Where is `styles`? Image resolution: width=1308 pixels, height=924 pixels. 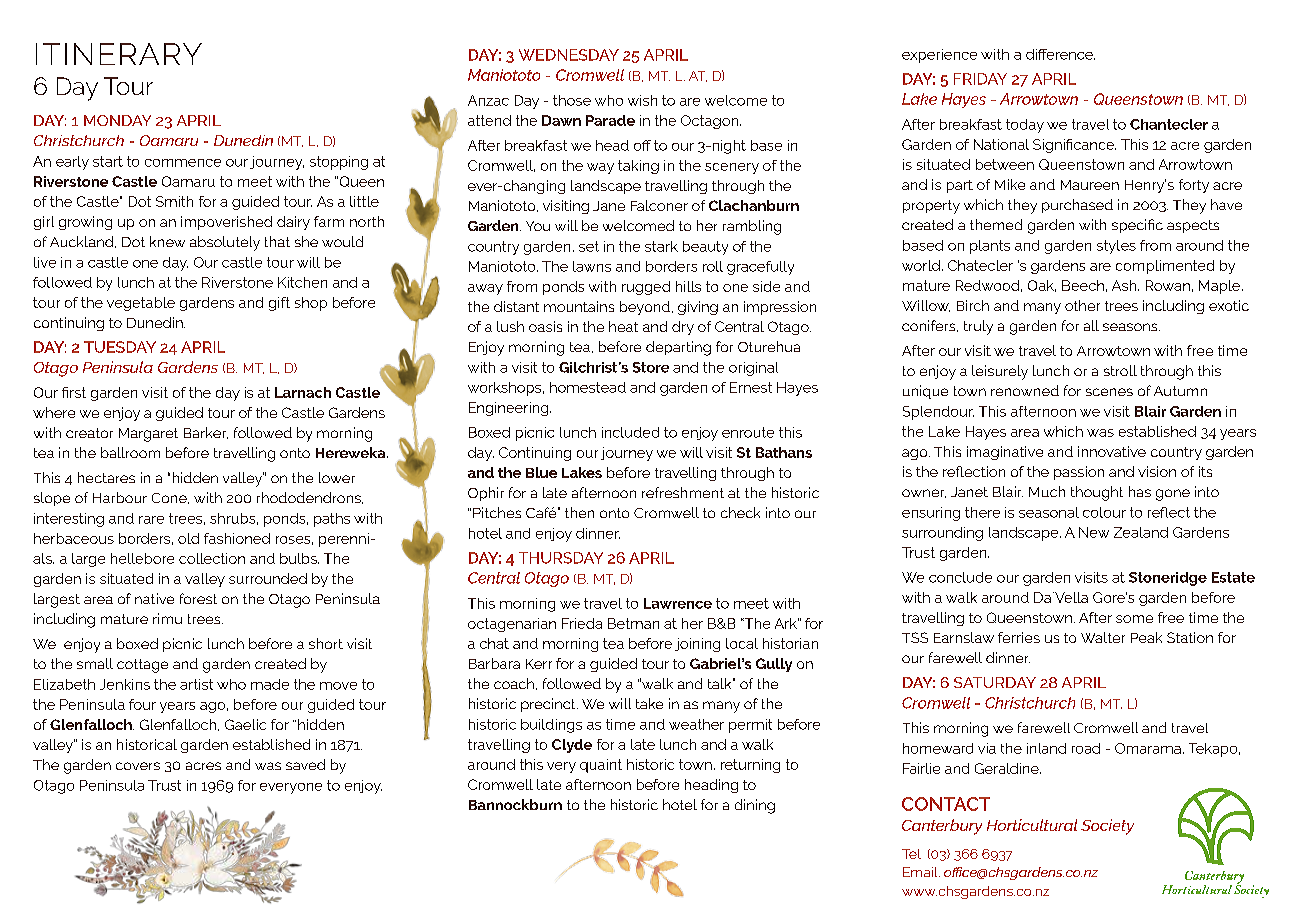 styles is located at coordinates (1116, 247).
